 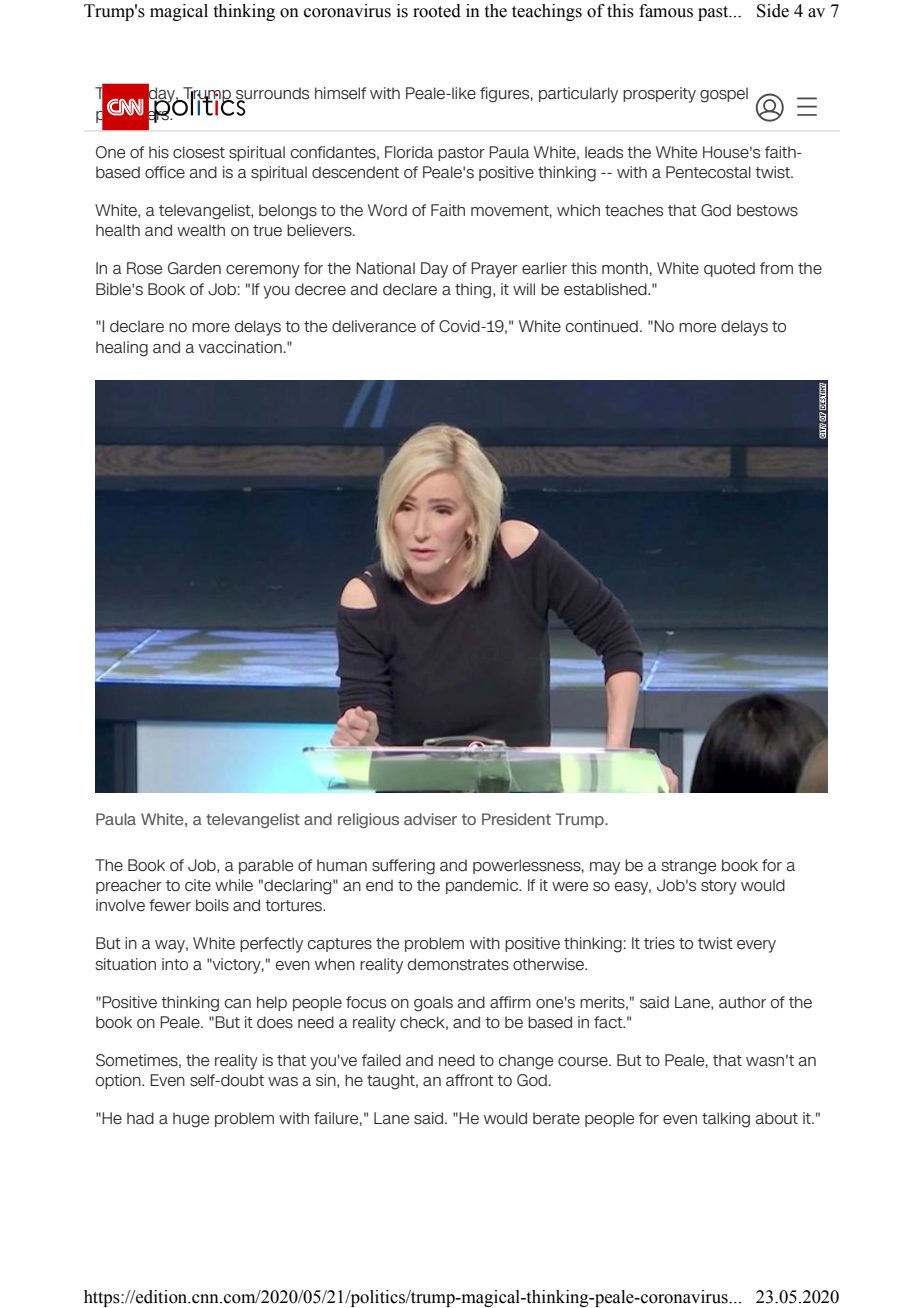 What do you see at coordinates (374, 326) in the screenshot?
I see `deliverance` at bounding box center [374, 326].
